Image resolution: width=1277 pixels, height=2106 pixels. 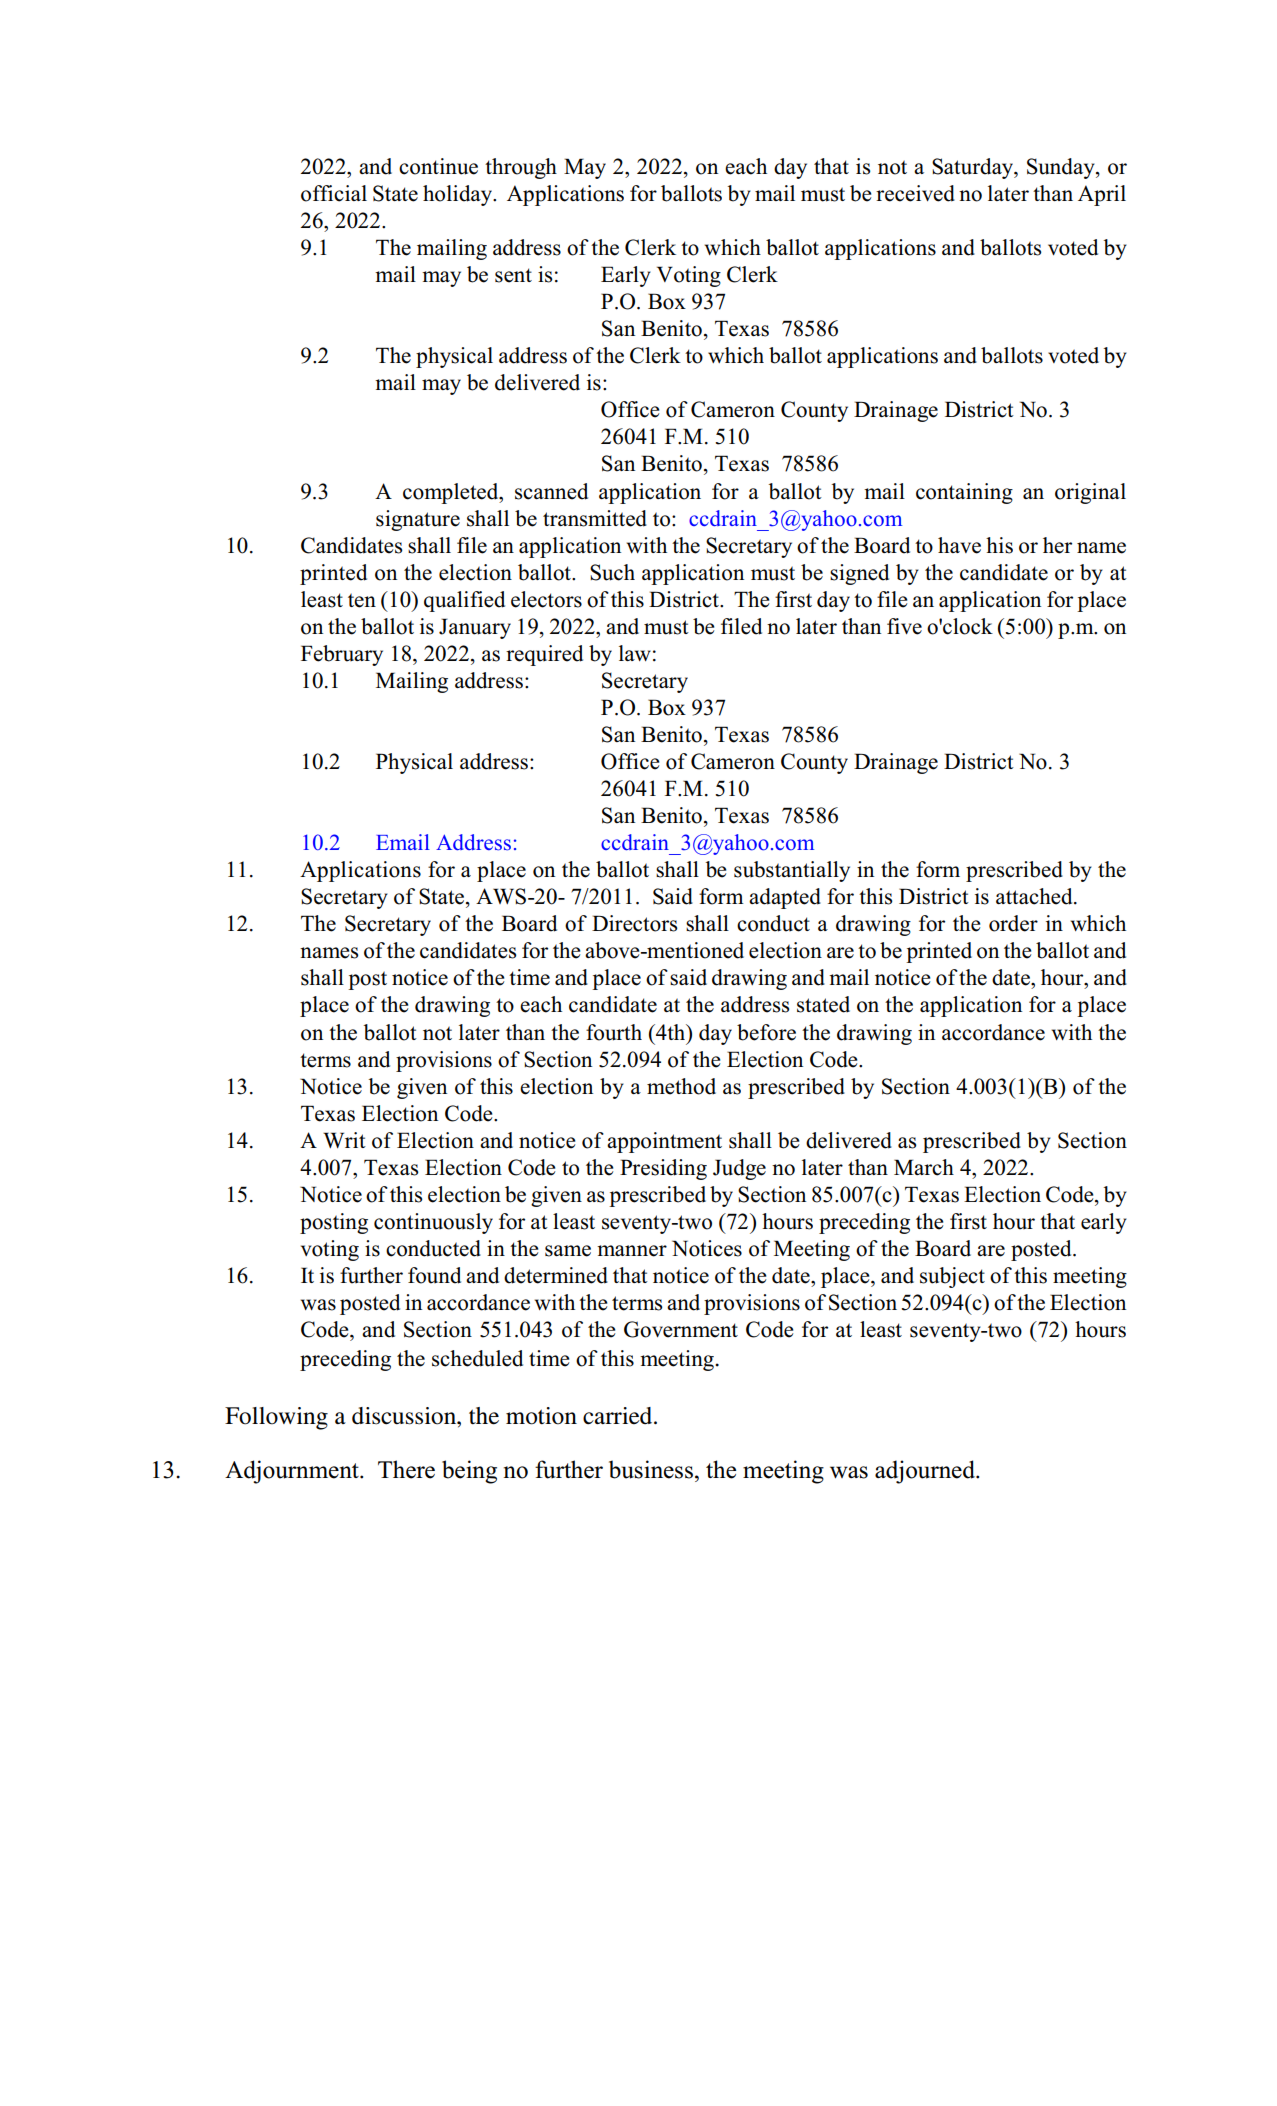 What do you see at coordinates (344, 1140) in the screenshot?
I see `Writ` at bounding box center [344, 1140].
